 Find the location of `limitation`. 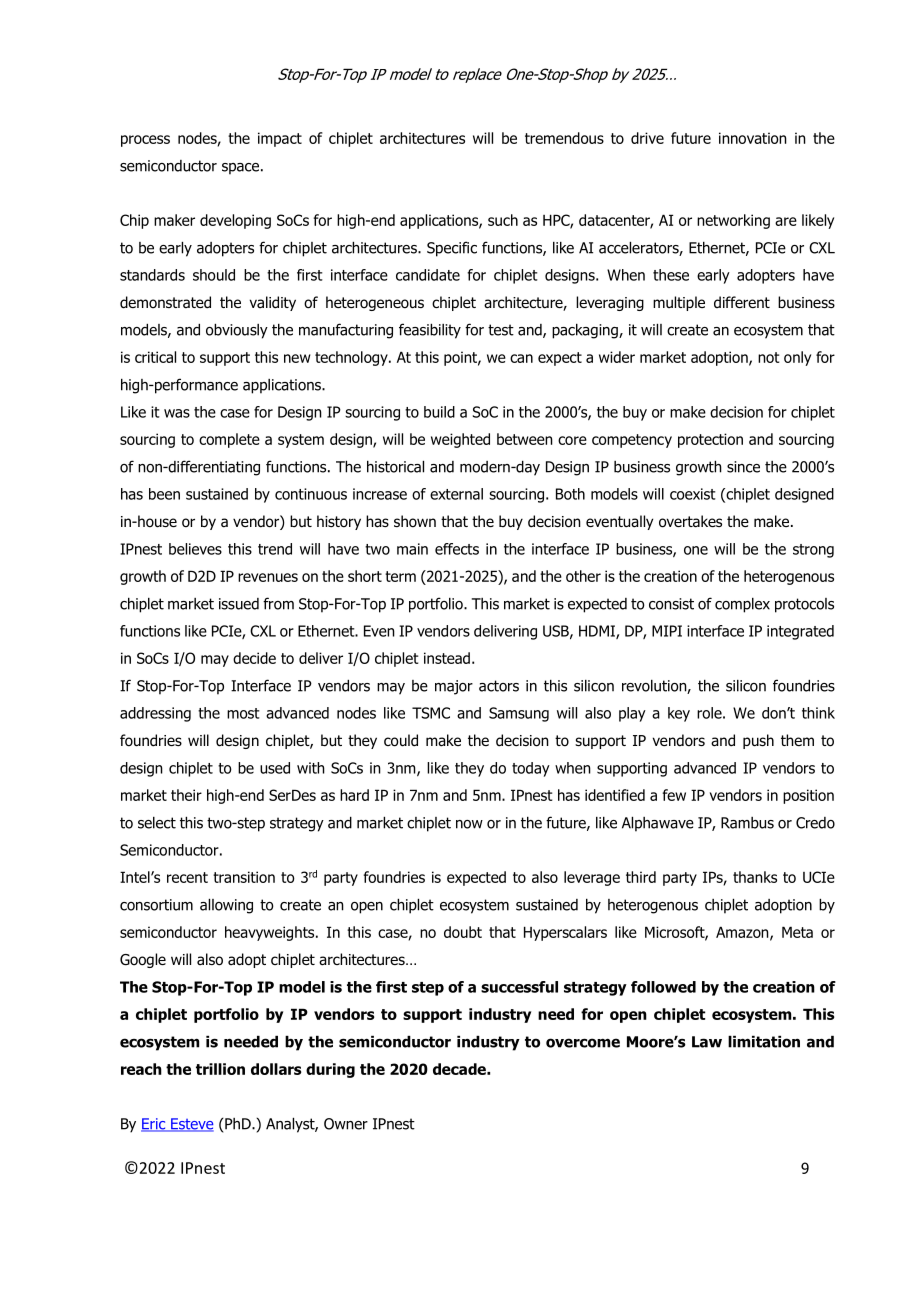

limitation is located at coordinates (764, 1042).
